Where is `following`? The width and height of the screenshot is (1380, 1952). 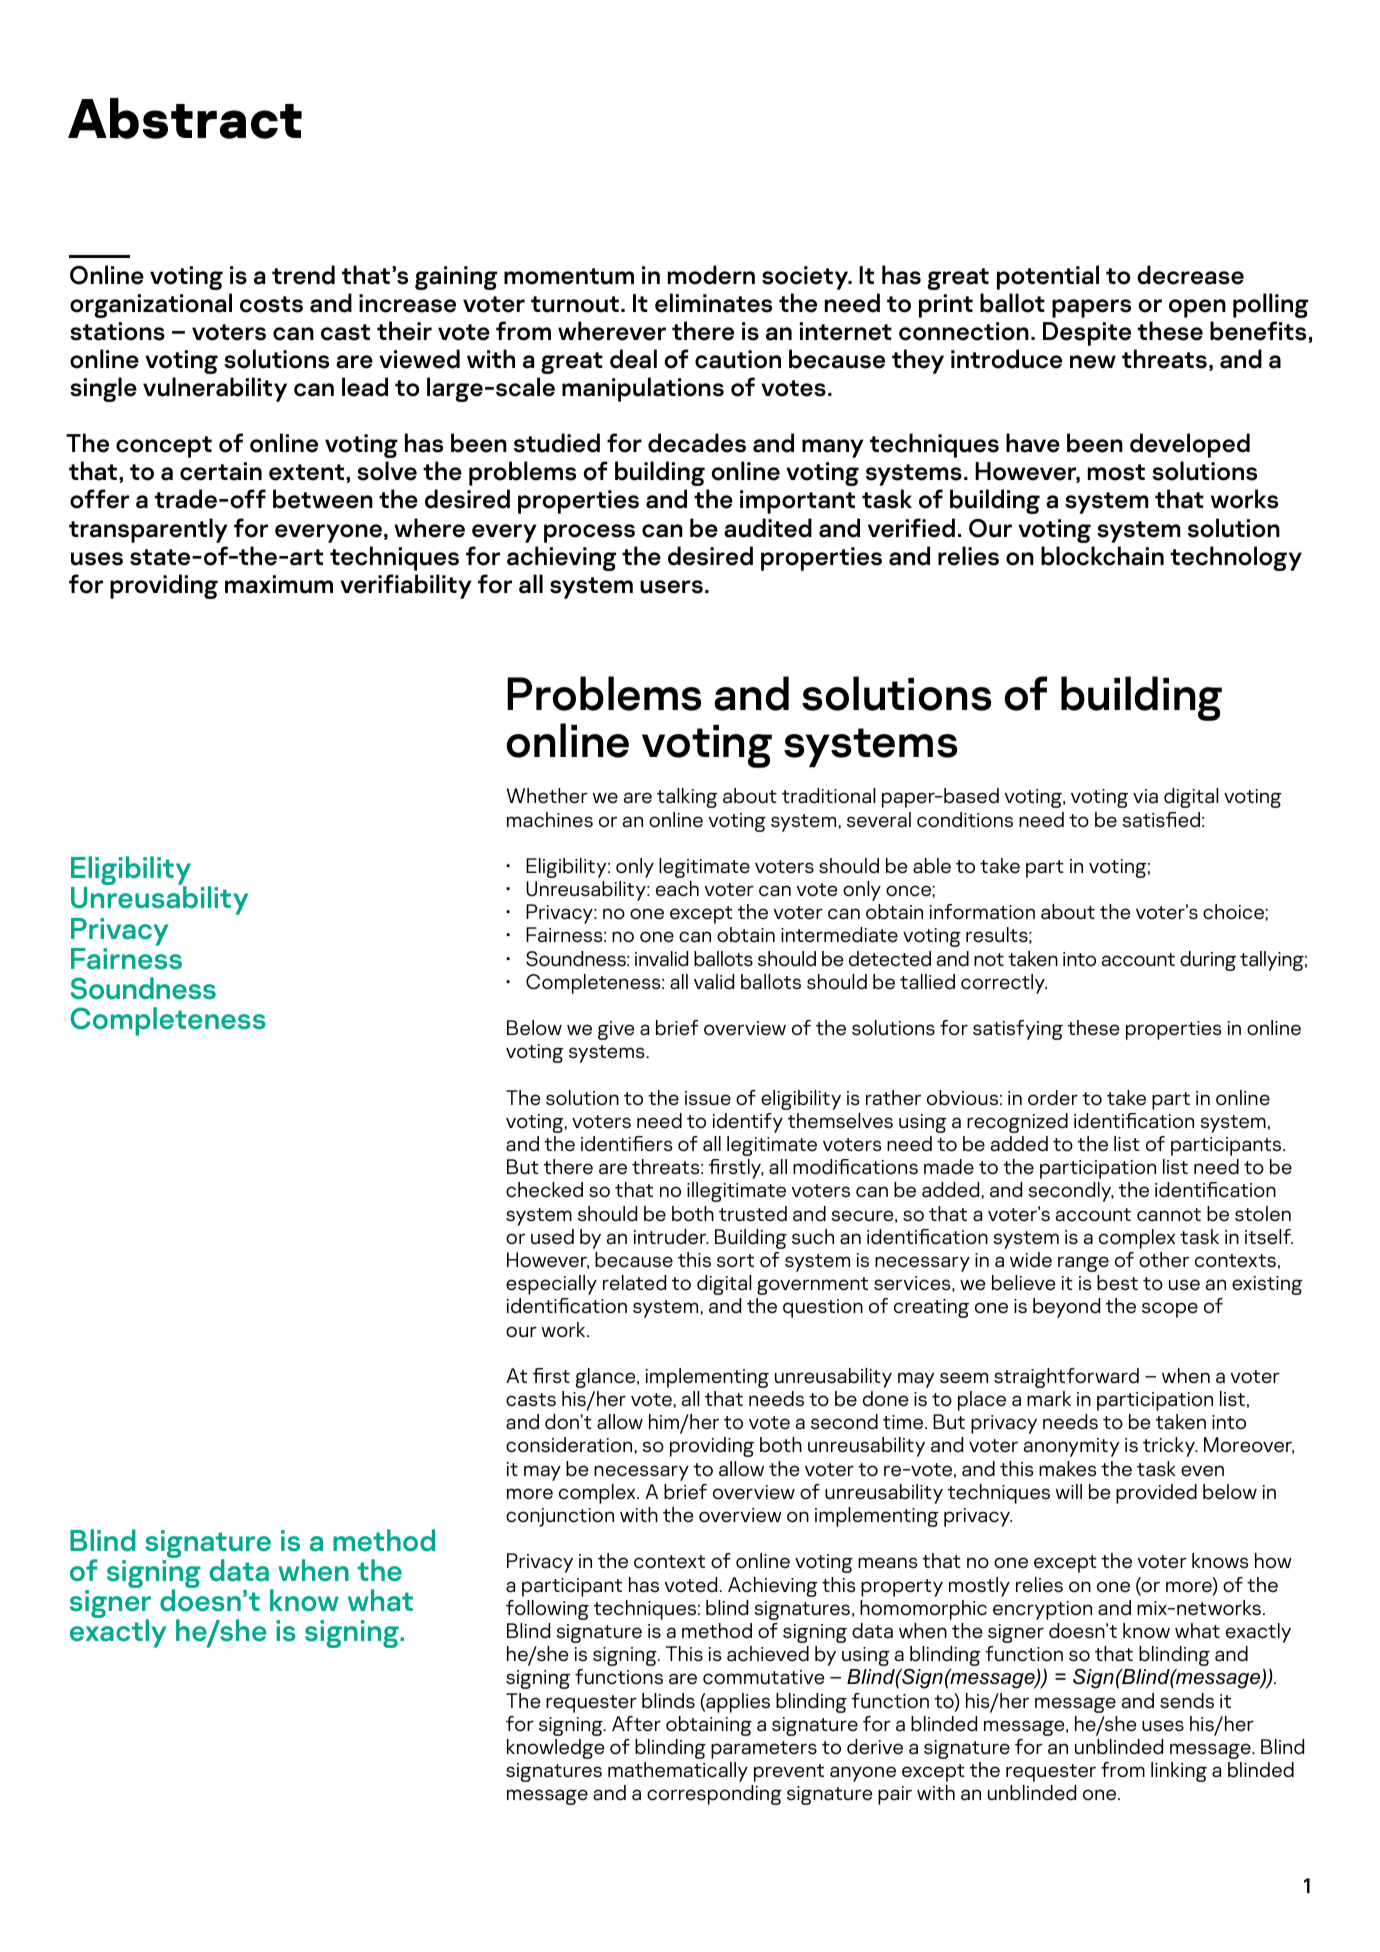 following is located at coordinates (547, 1610).
